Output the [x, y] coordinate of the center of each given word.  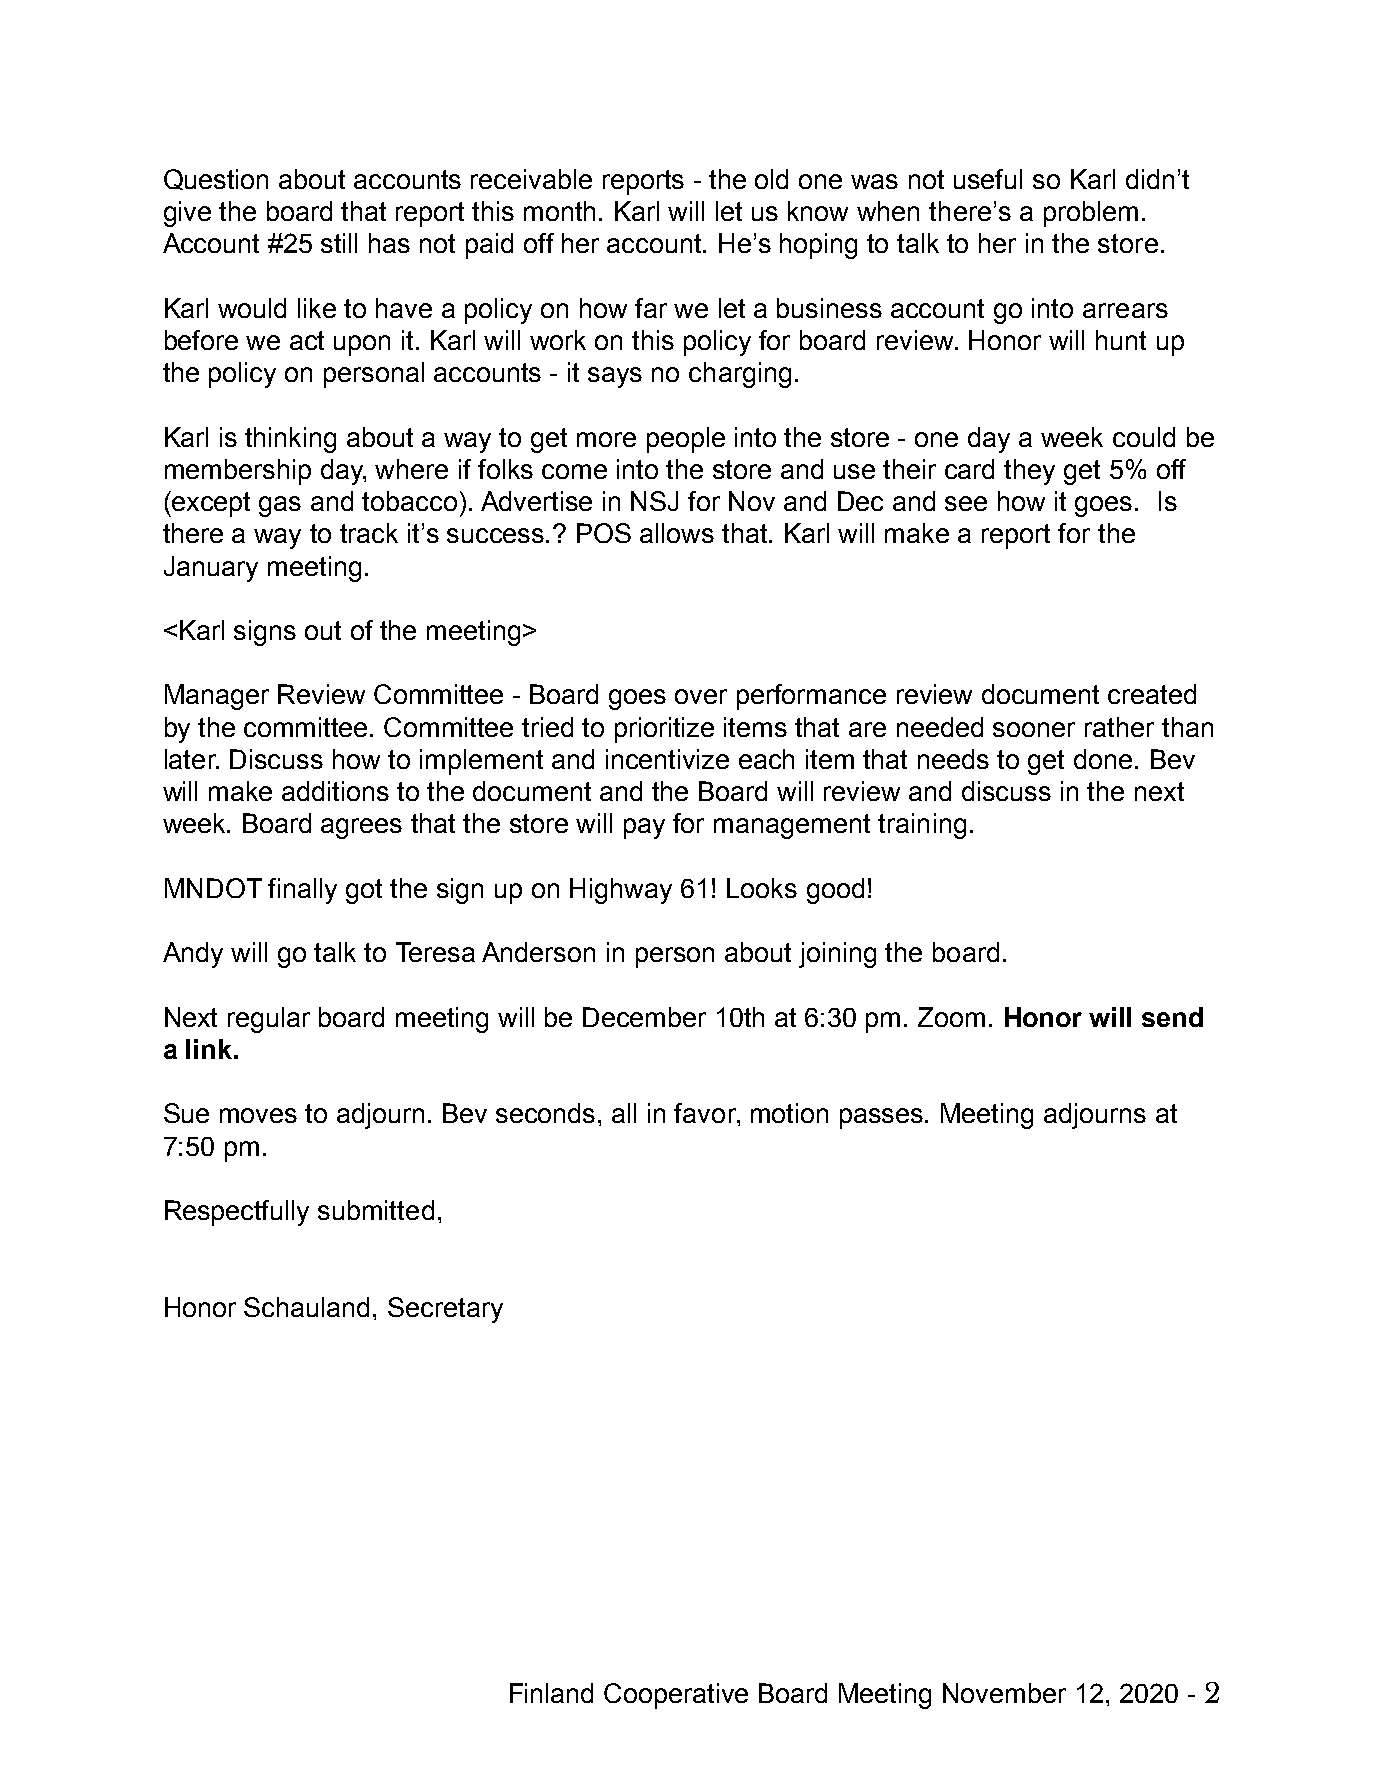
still [339, 243]
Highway [621, 891]
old [771, 179]
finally [302, 891]
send [1172, 1017]
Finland [551, 1693]
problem [1091, 214]
